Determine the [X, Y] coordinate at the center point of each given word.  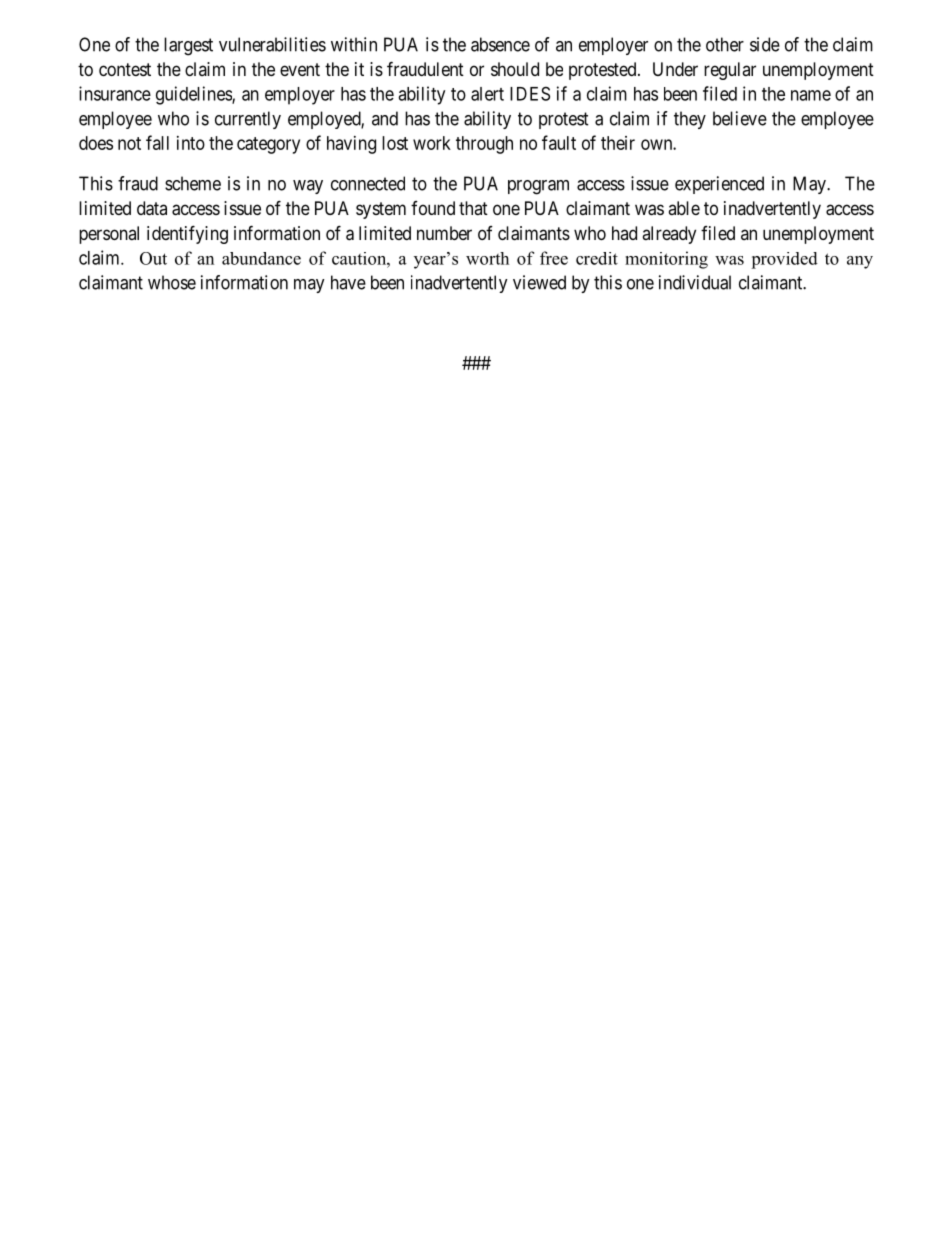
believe [740, 118]
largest [188, 46]
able [684, 208]
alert [487, 94]
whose [172, 282]
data [152, 208]
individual [695, 282]
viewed [539, 282]
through [484, 145]
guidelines [194, 95]
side [765, 44]
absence [500, 44]
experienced [719, 185]
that [473, 208]
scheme [193, 183]
